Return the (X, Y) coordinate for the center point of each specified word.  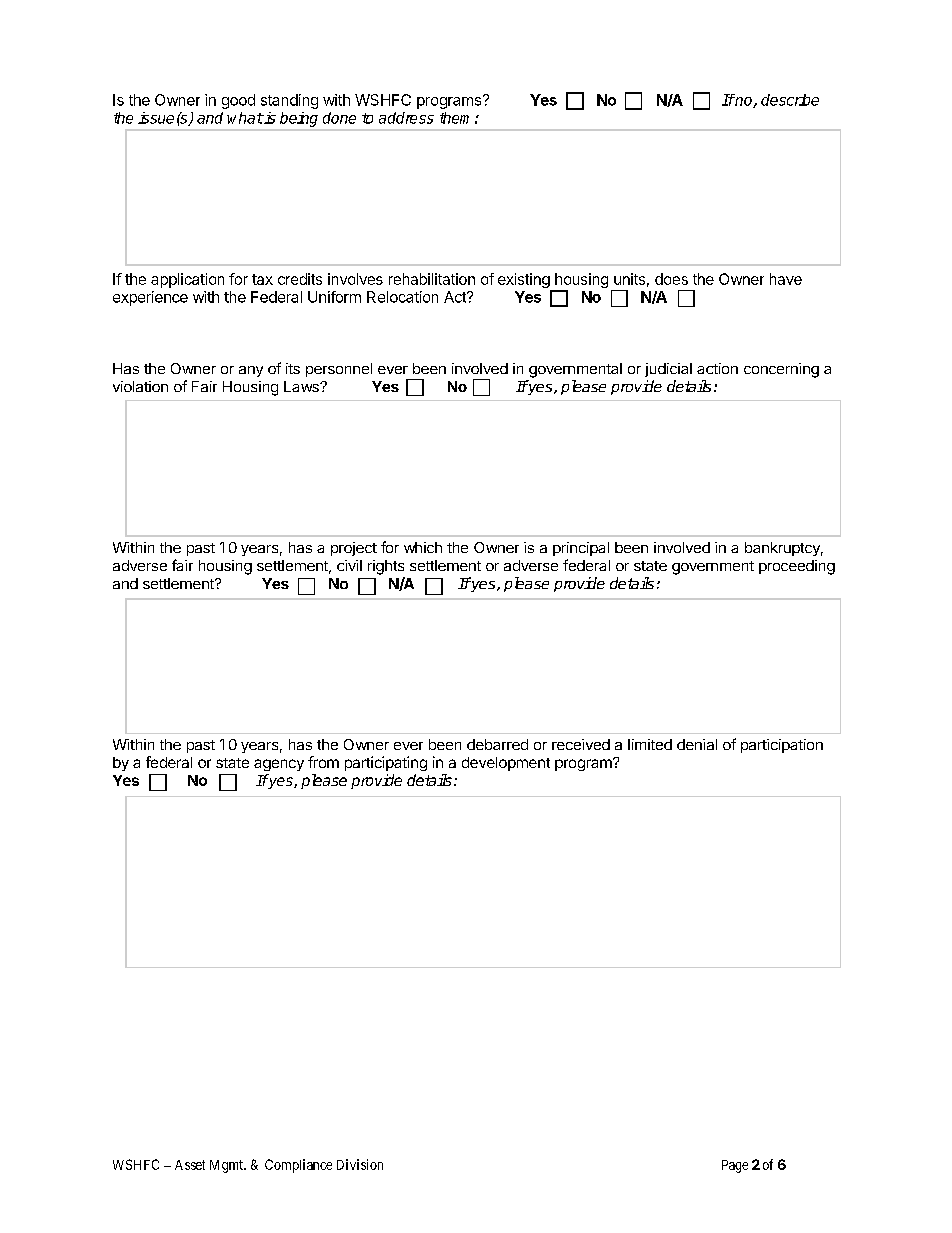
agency (279, 765)
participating (386, 763)
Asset (190, 1165)
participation (782, 746)
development (506, 764)
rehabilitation (432, 279)
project (354, 549)
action (717, 368)
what (245, 118)
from (323, 762)
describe (790, 100)
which (423, 547)
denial (697, 744)
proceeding (797, 567)
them (454, 118)
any (251, 371)
